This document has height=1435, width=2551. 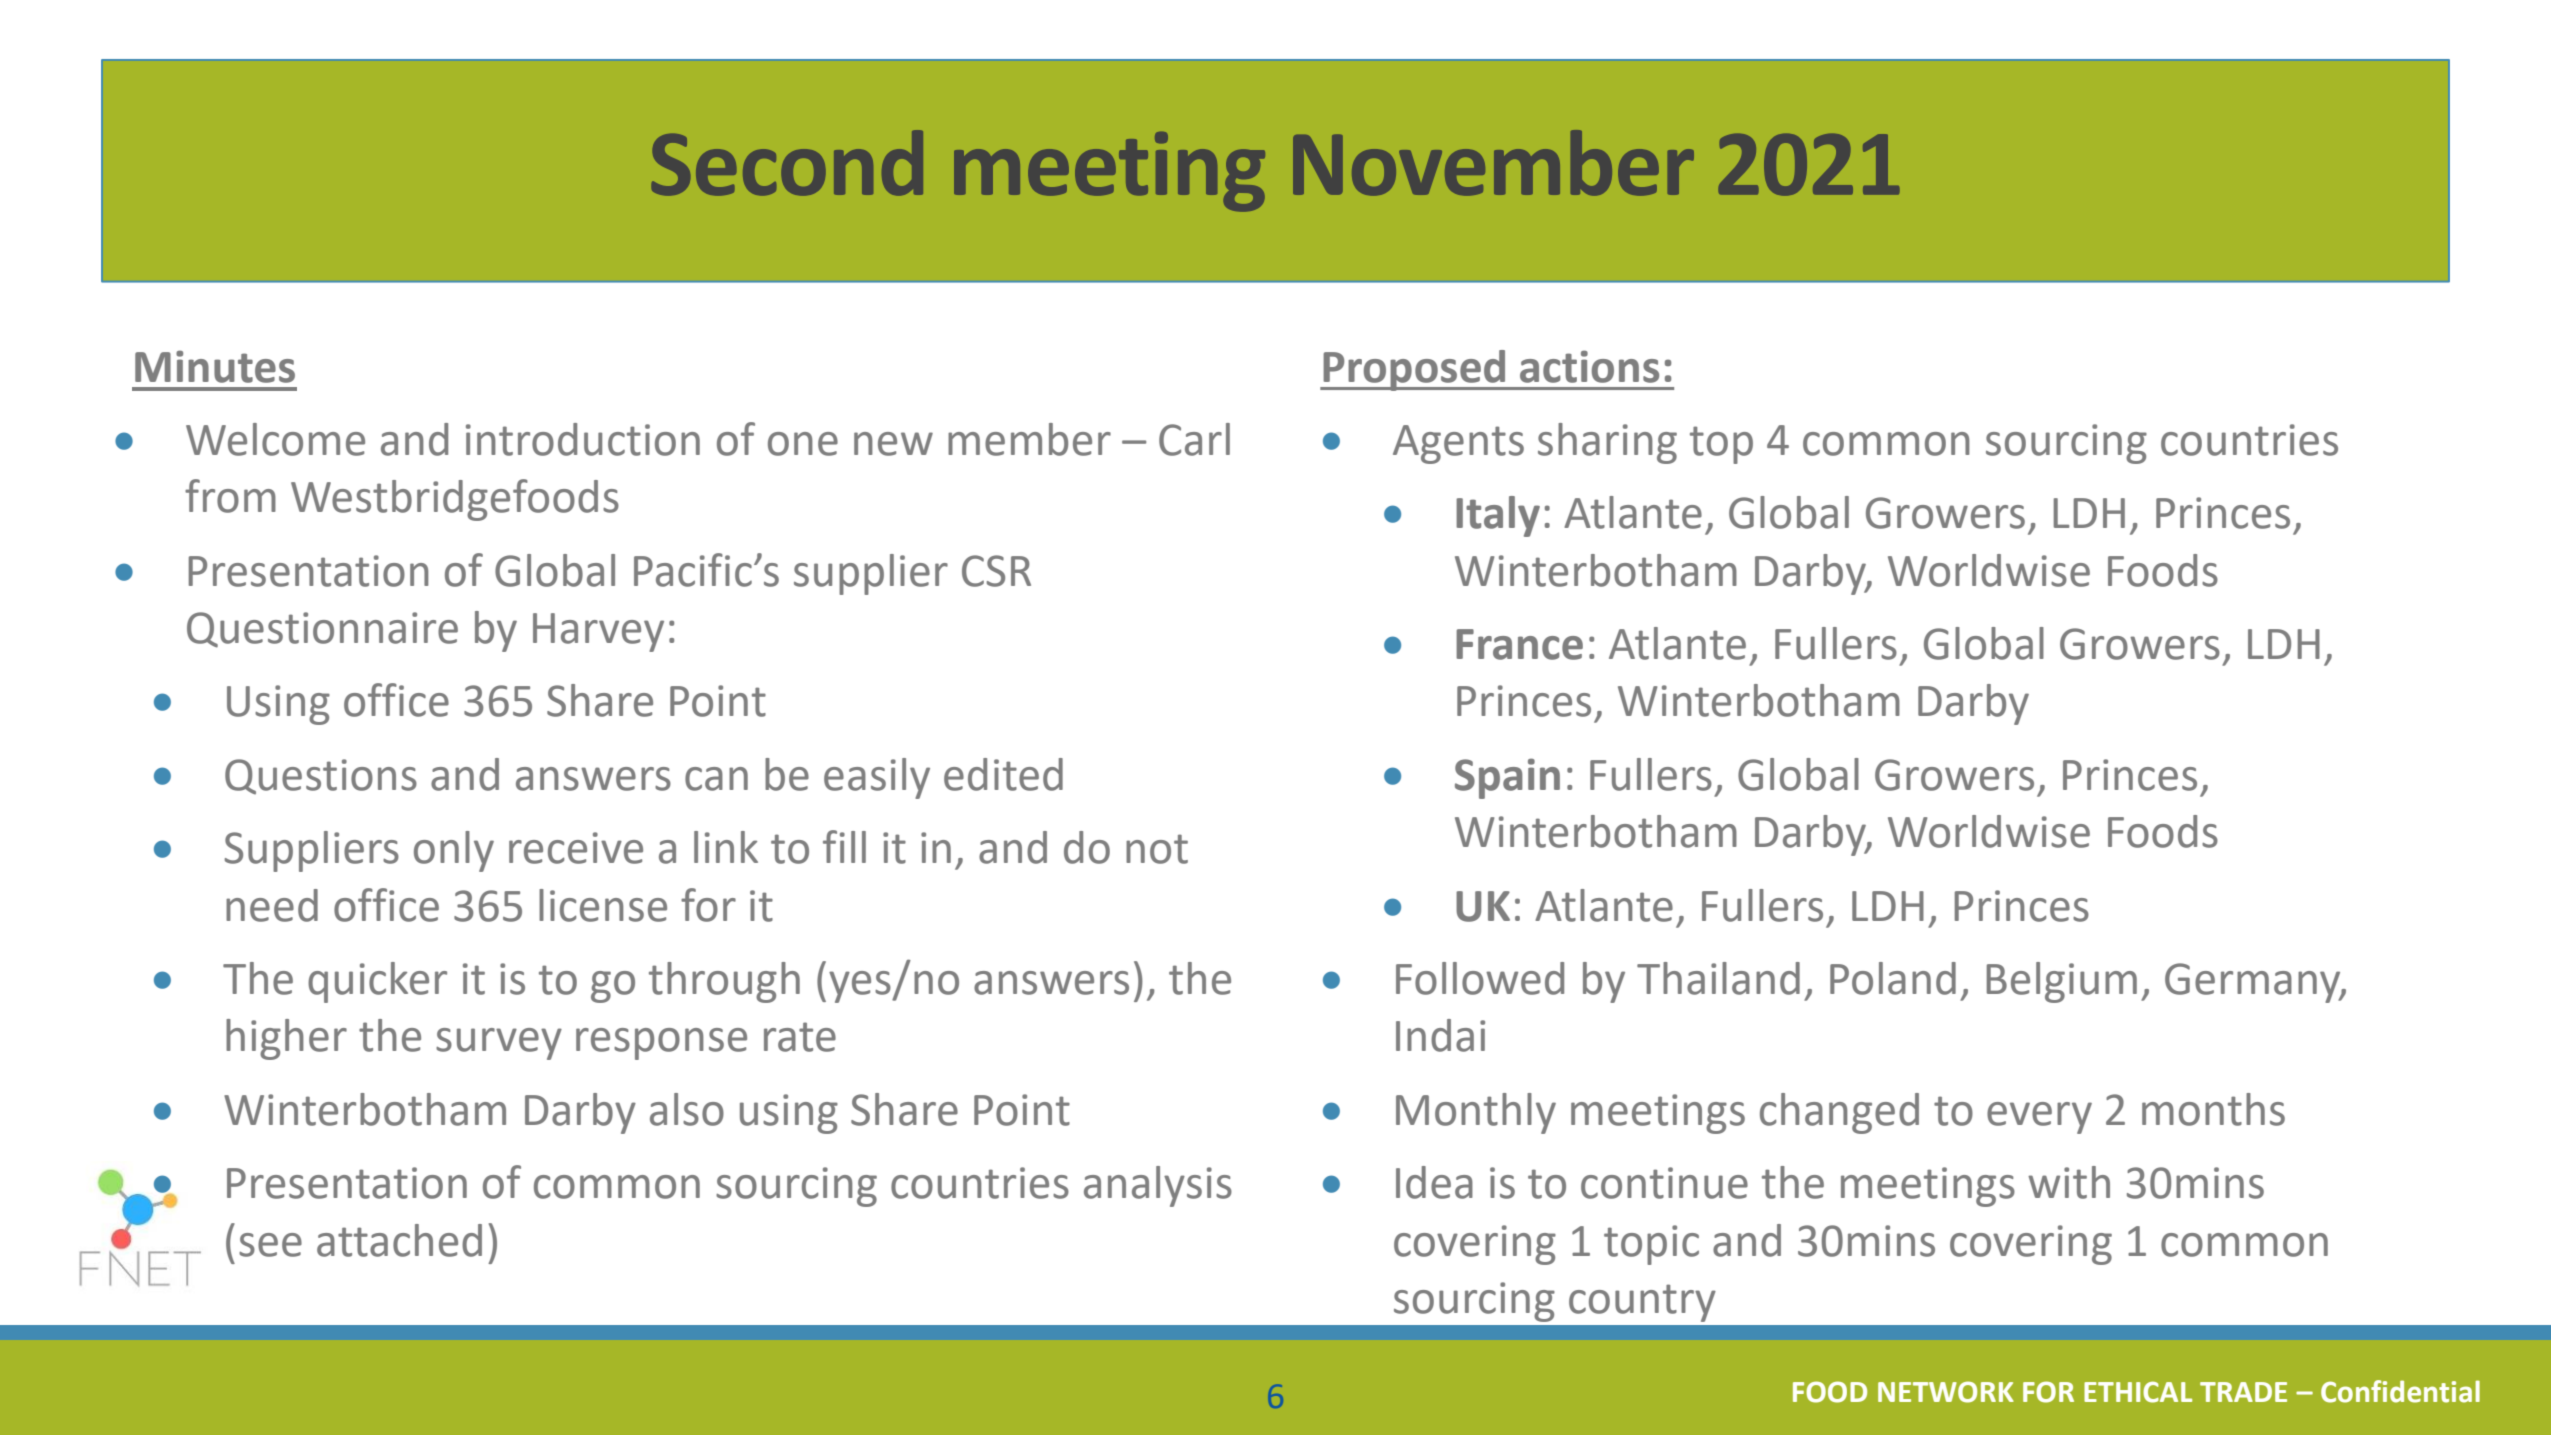 I want to click on November, so click(x=1493, y=163).
